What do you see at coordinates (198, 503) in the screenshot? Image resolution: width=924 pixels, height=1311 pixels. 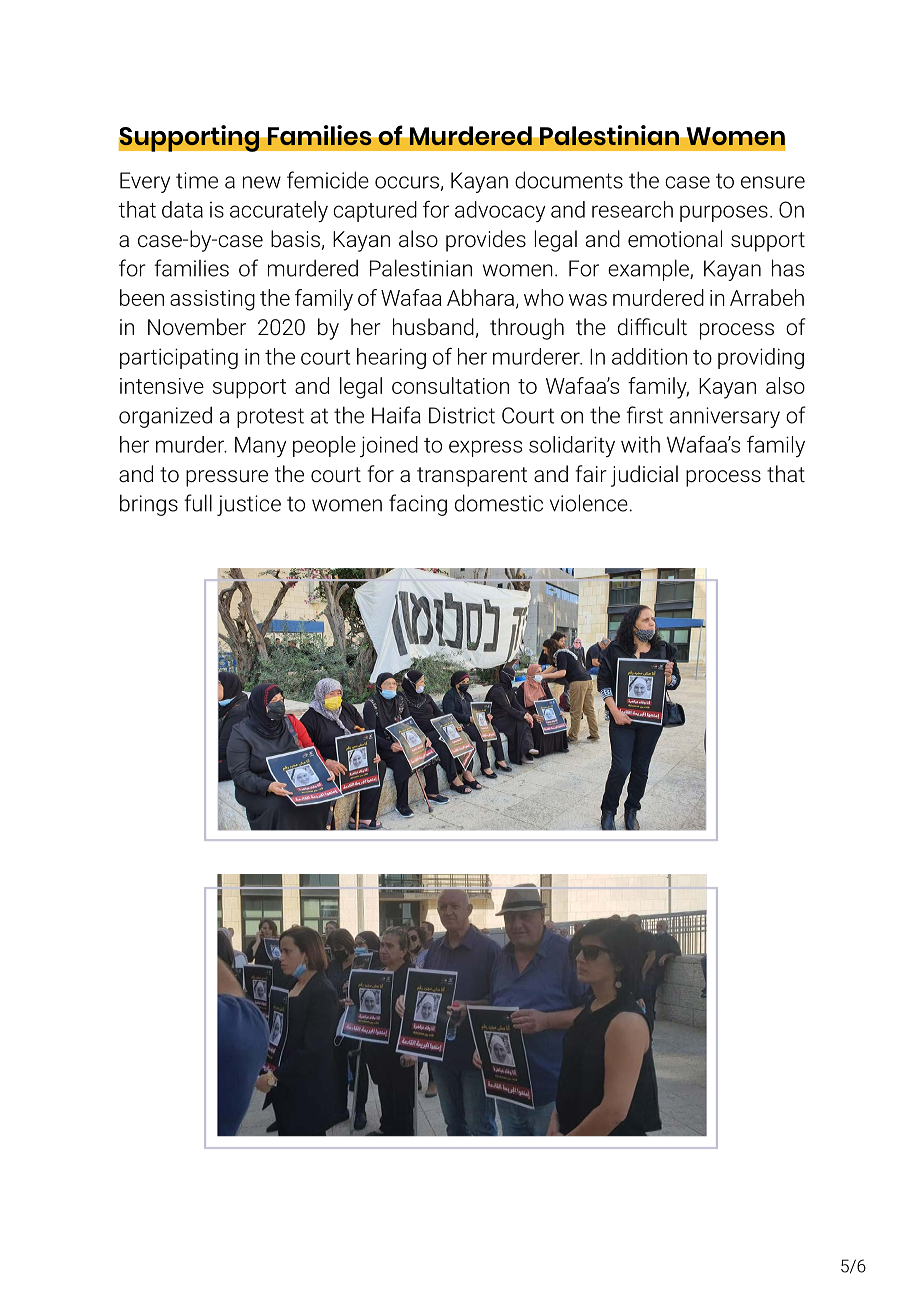 I see `full` at bounding box center [198, 503].
